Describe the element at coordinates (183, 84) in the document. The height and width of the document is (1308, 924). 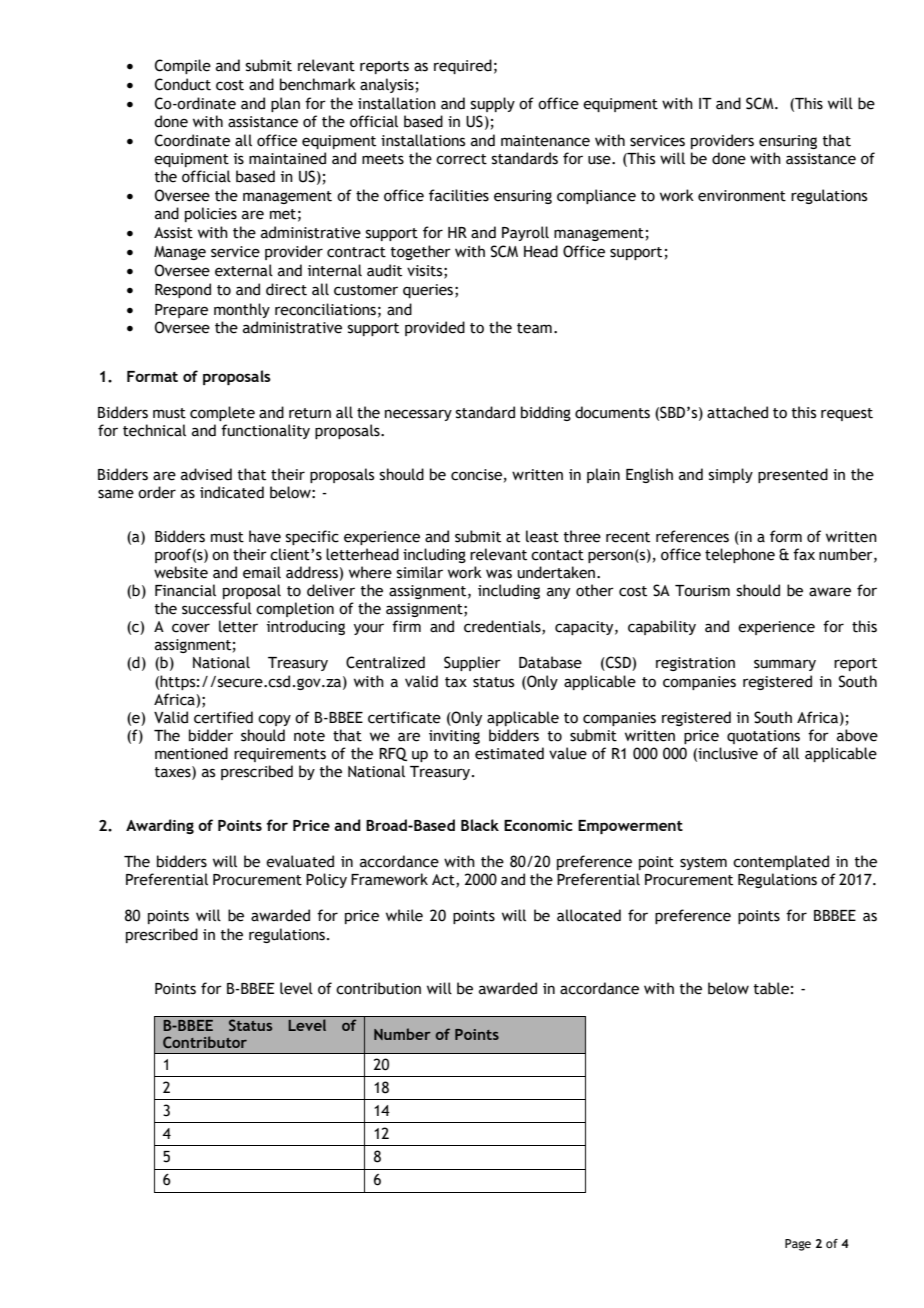
I see `Conduct` at that location.
